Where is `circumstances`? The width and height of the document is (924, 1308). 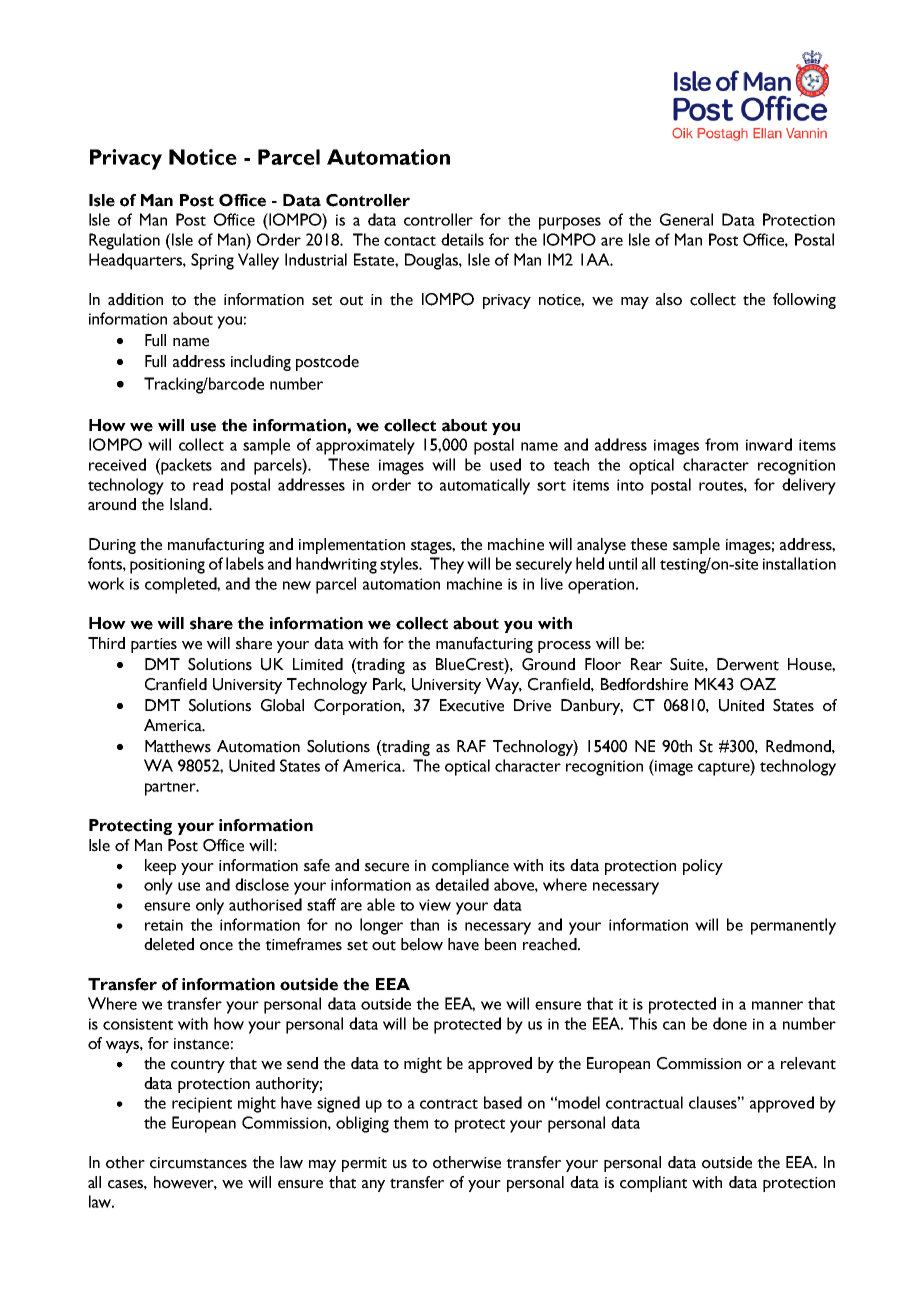 circumstances is located at coordinates (198, 1163).
